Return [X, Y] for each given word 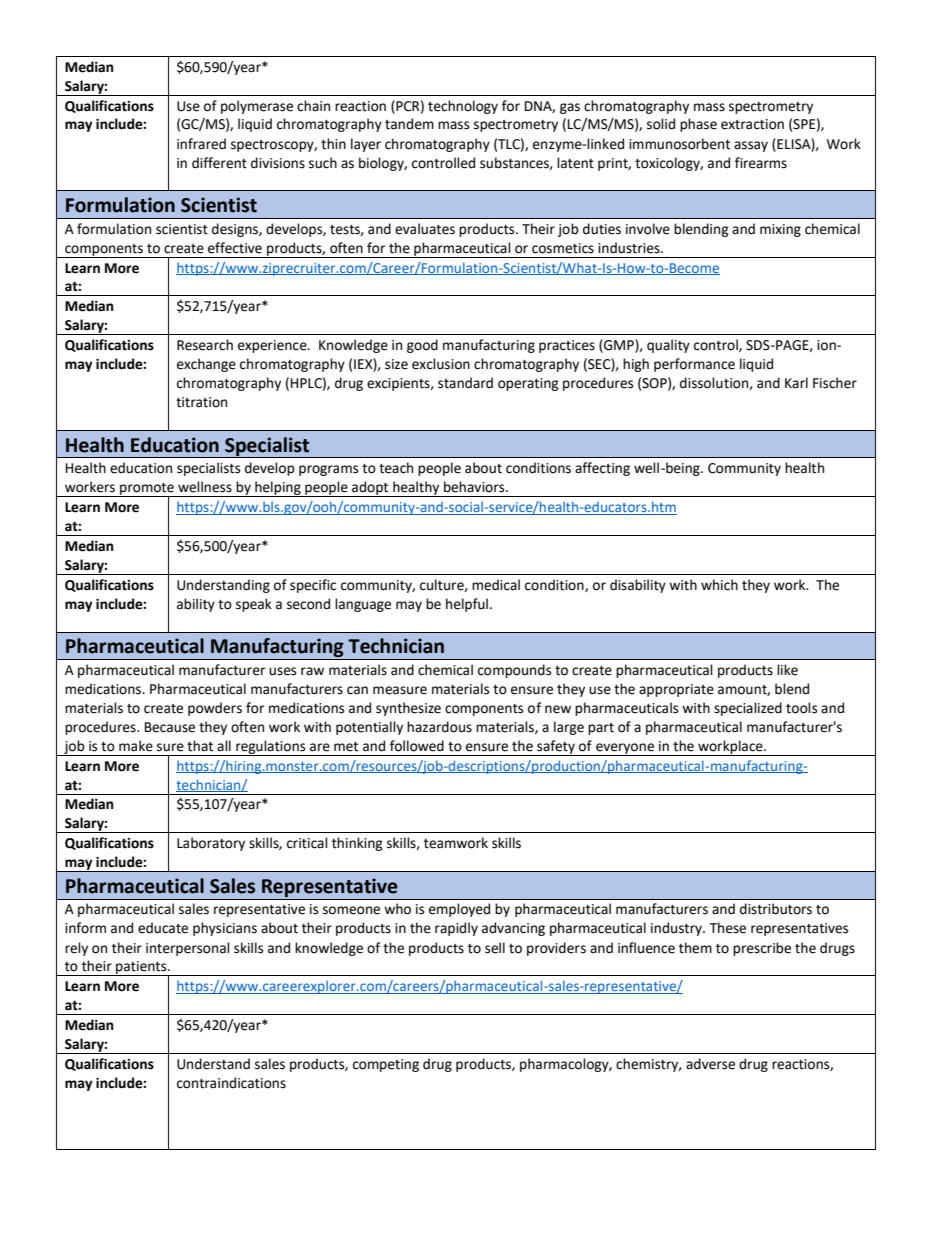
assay [751, 146]
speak [254, 605]
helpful [468, 605]
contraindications [231, 1083]
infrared [201, 144]
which [719, 585]
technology [463, 107]
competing [386, 1065]
